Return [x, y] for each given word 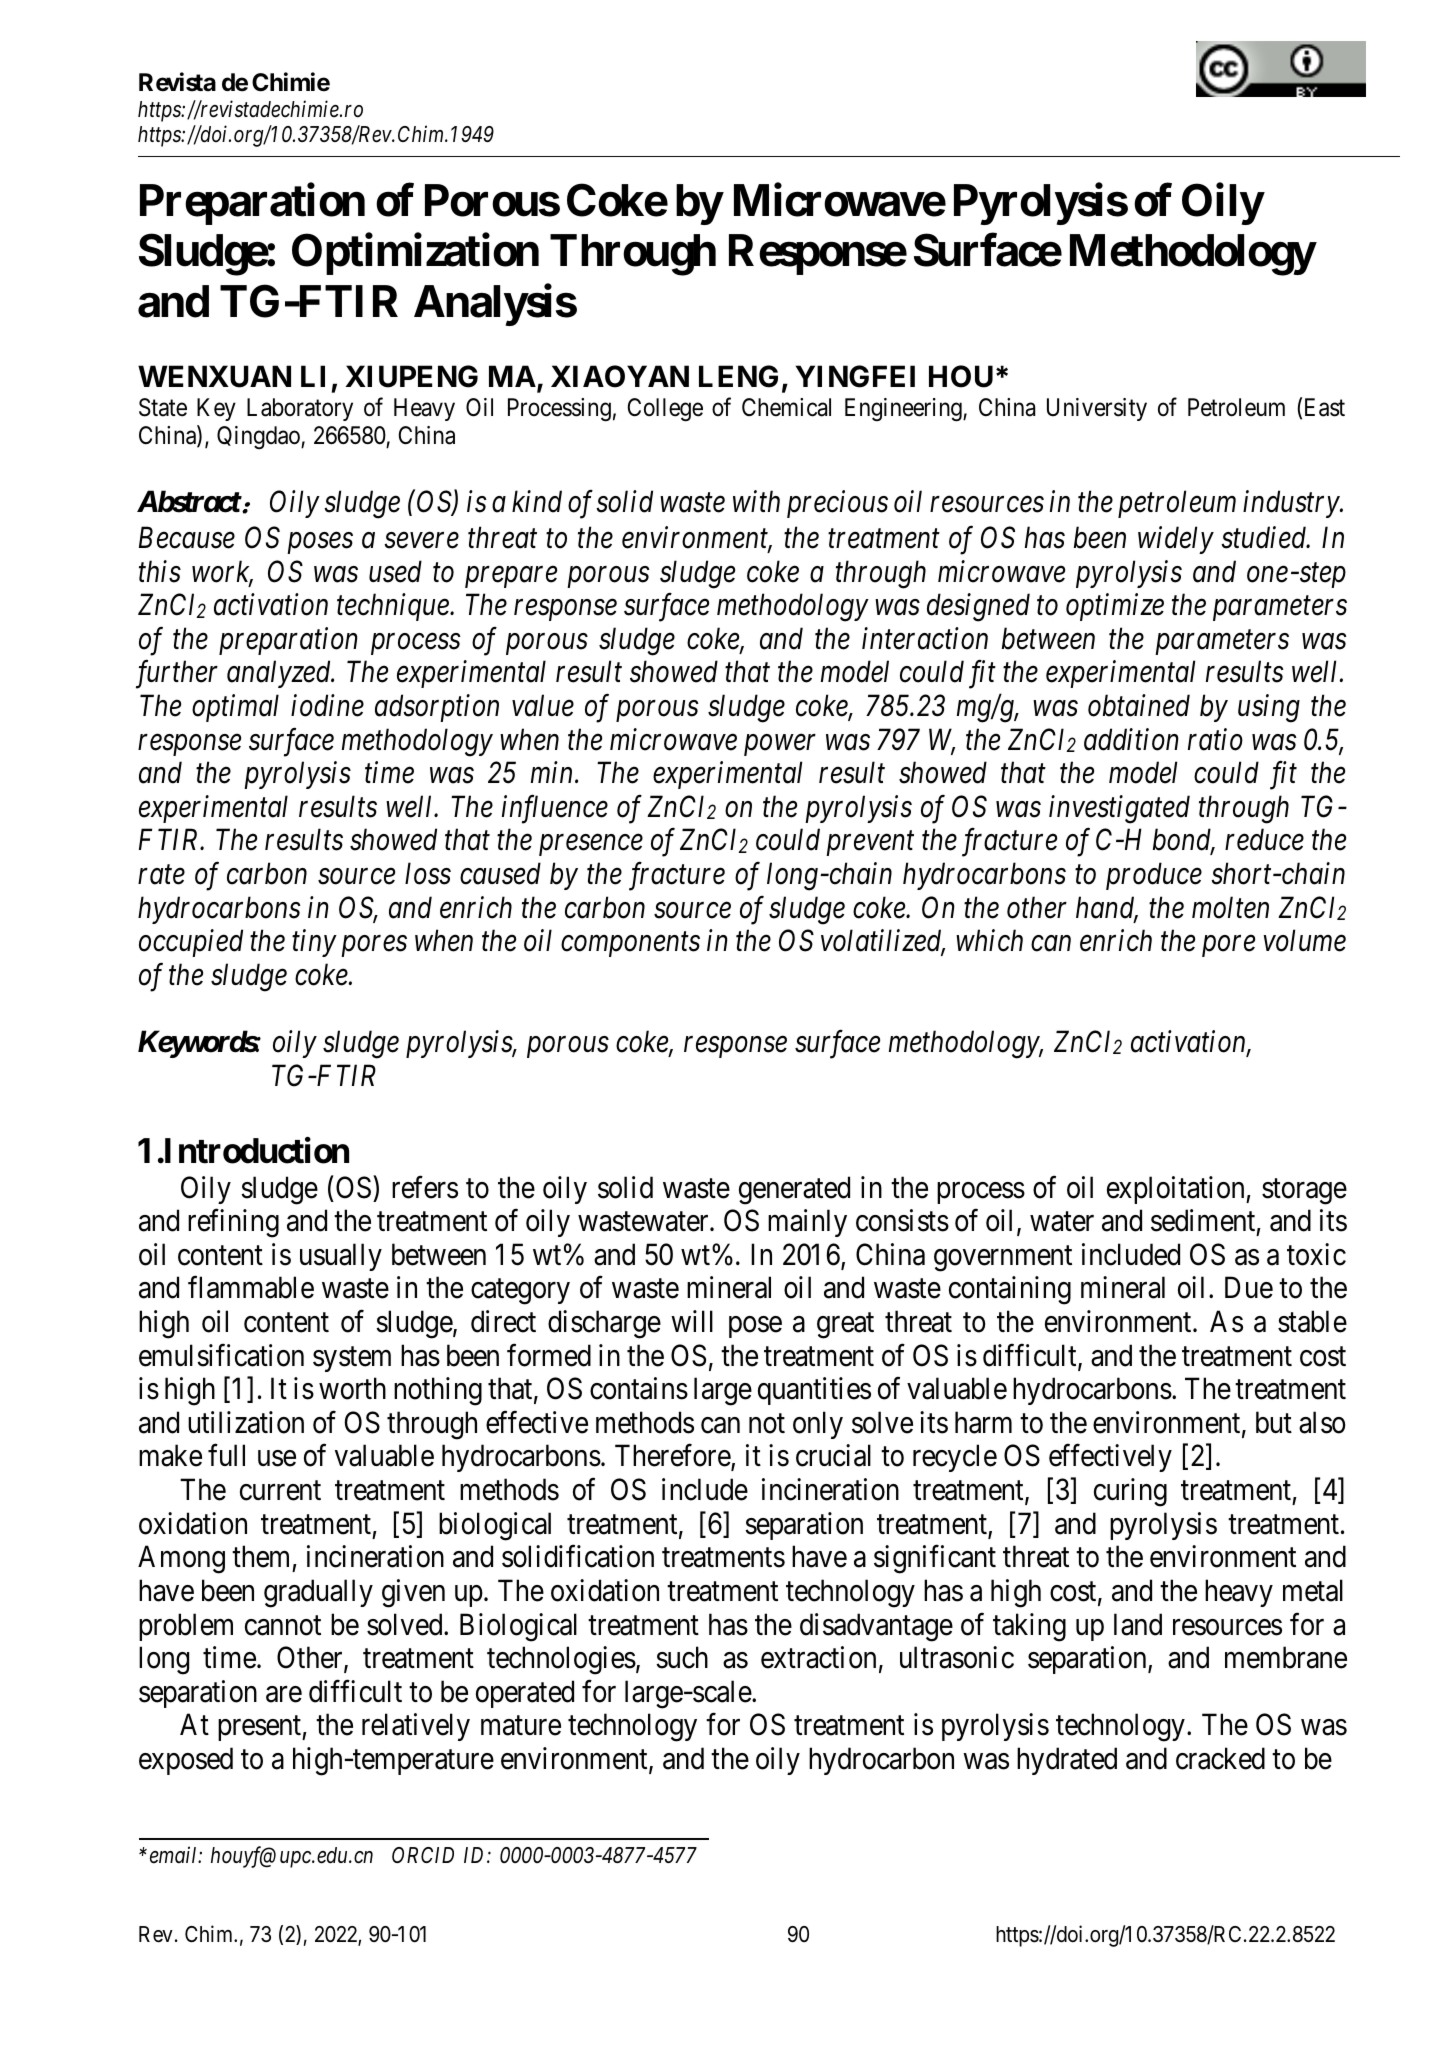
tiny [314, 943]
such [682, 1657]
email [175, 1855]
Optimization [415, 254]
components [630, 945]
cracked [1220, 1758]
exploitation [1177, 1190]
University [1097, 409]
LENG [738, 376]
